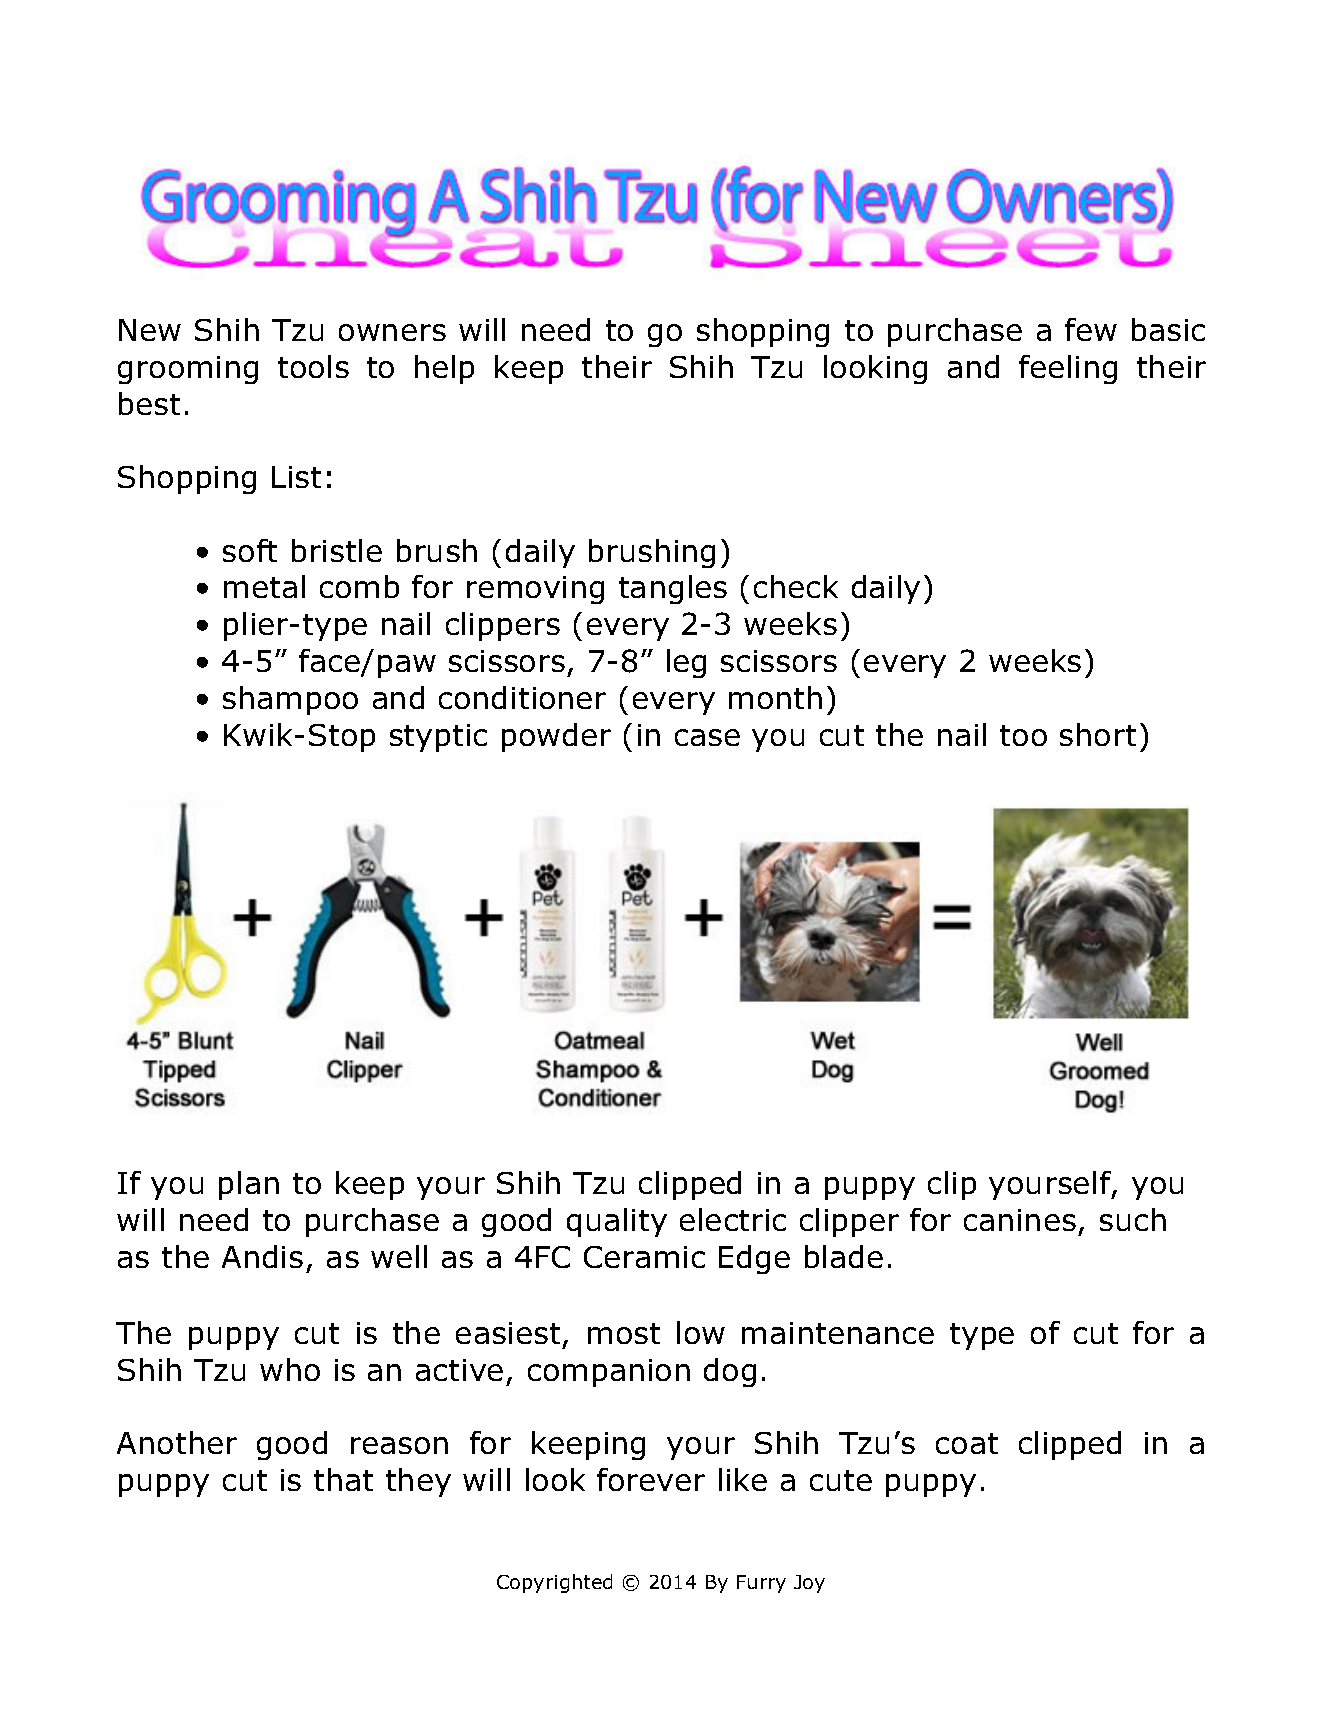  Describe the element at coordinates (967, 1443) in the screenshot. I see `coat` at that location.
